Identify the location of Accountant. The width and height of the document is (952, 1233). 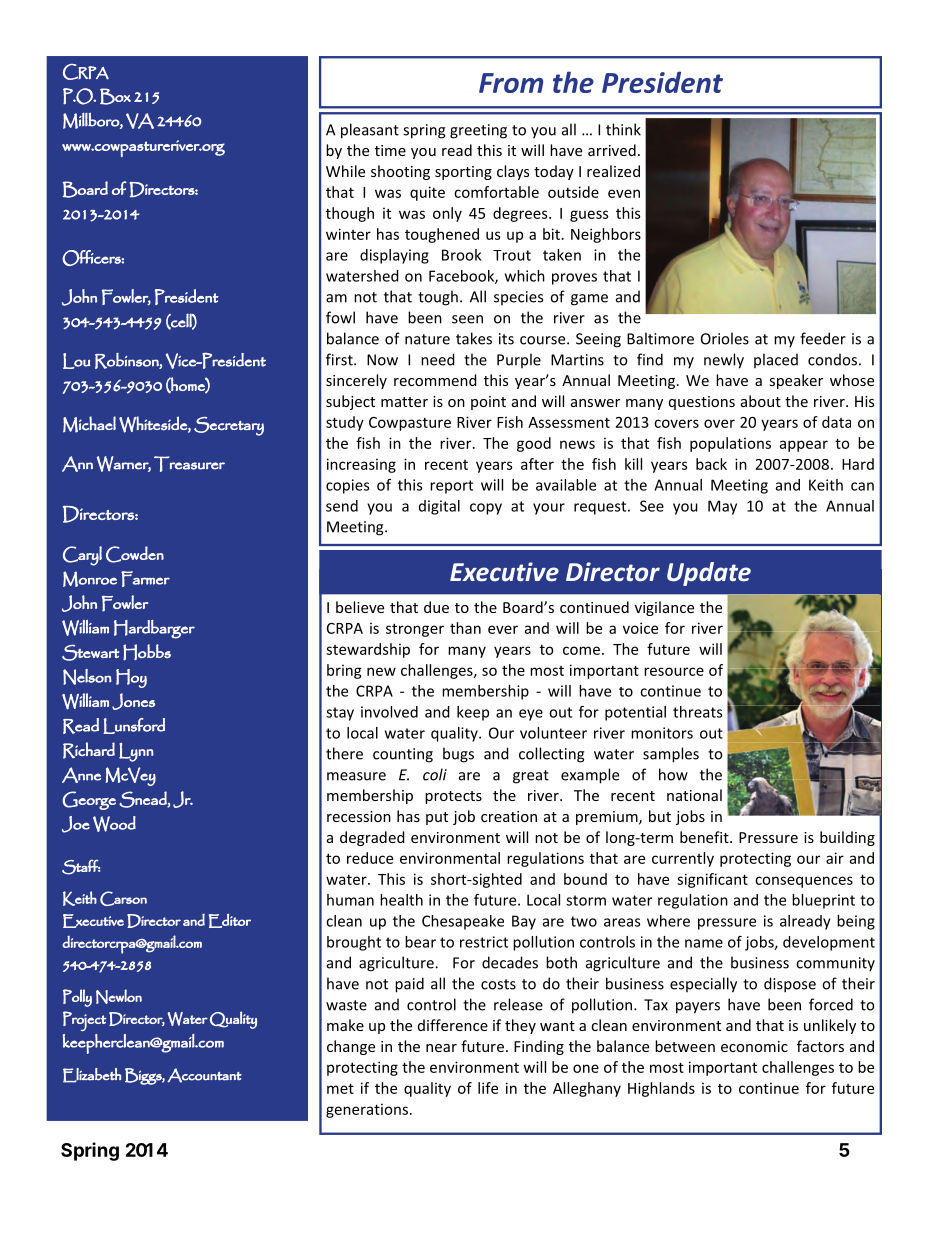
(204, 1075).
